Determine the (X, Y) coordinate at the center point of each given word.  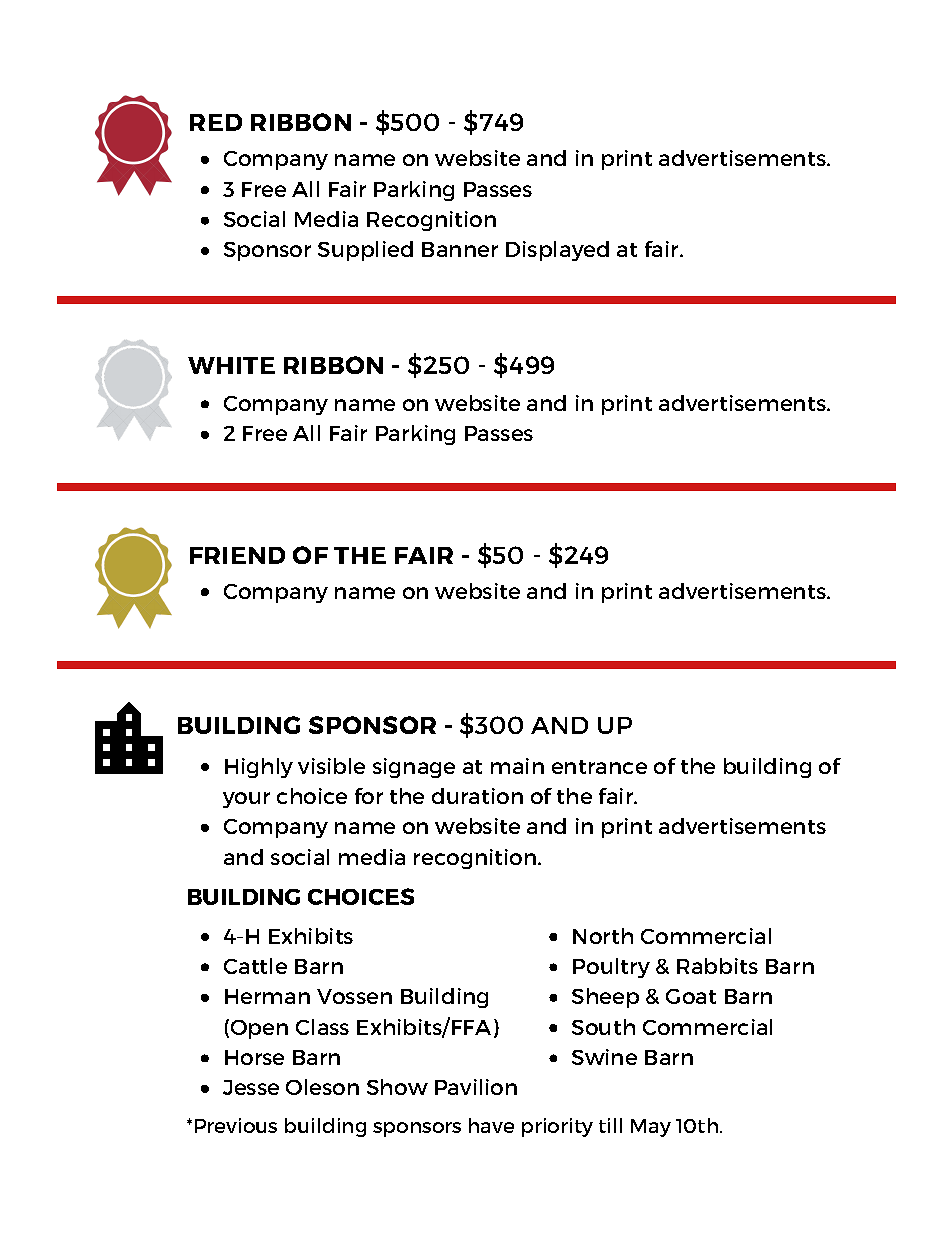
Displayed (557, 251)
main (517, 766)
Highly (259, 768)
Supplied (365, 251)
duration (477, 796)
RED (216, 122)
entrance (599, 767)
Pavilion (476, 1087)
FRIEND (237, 555)
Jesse (251, 1087)
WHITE (231, 365)
